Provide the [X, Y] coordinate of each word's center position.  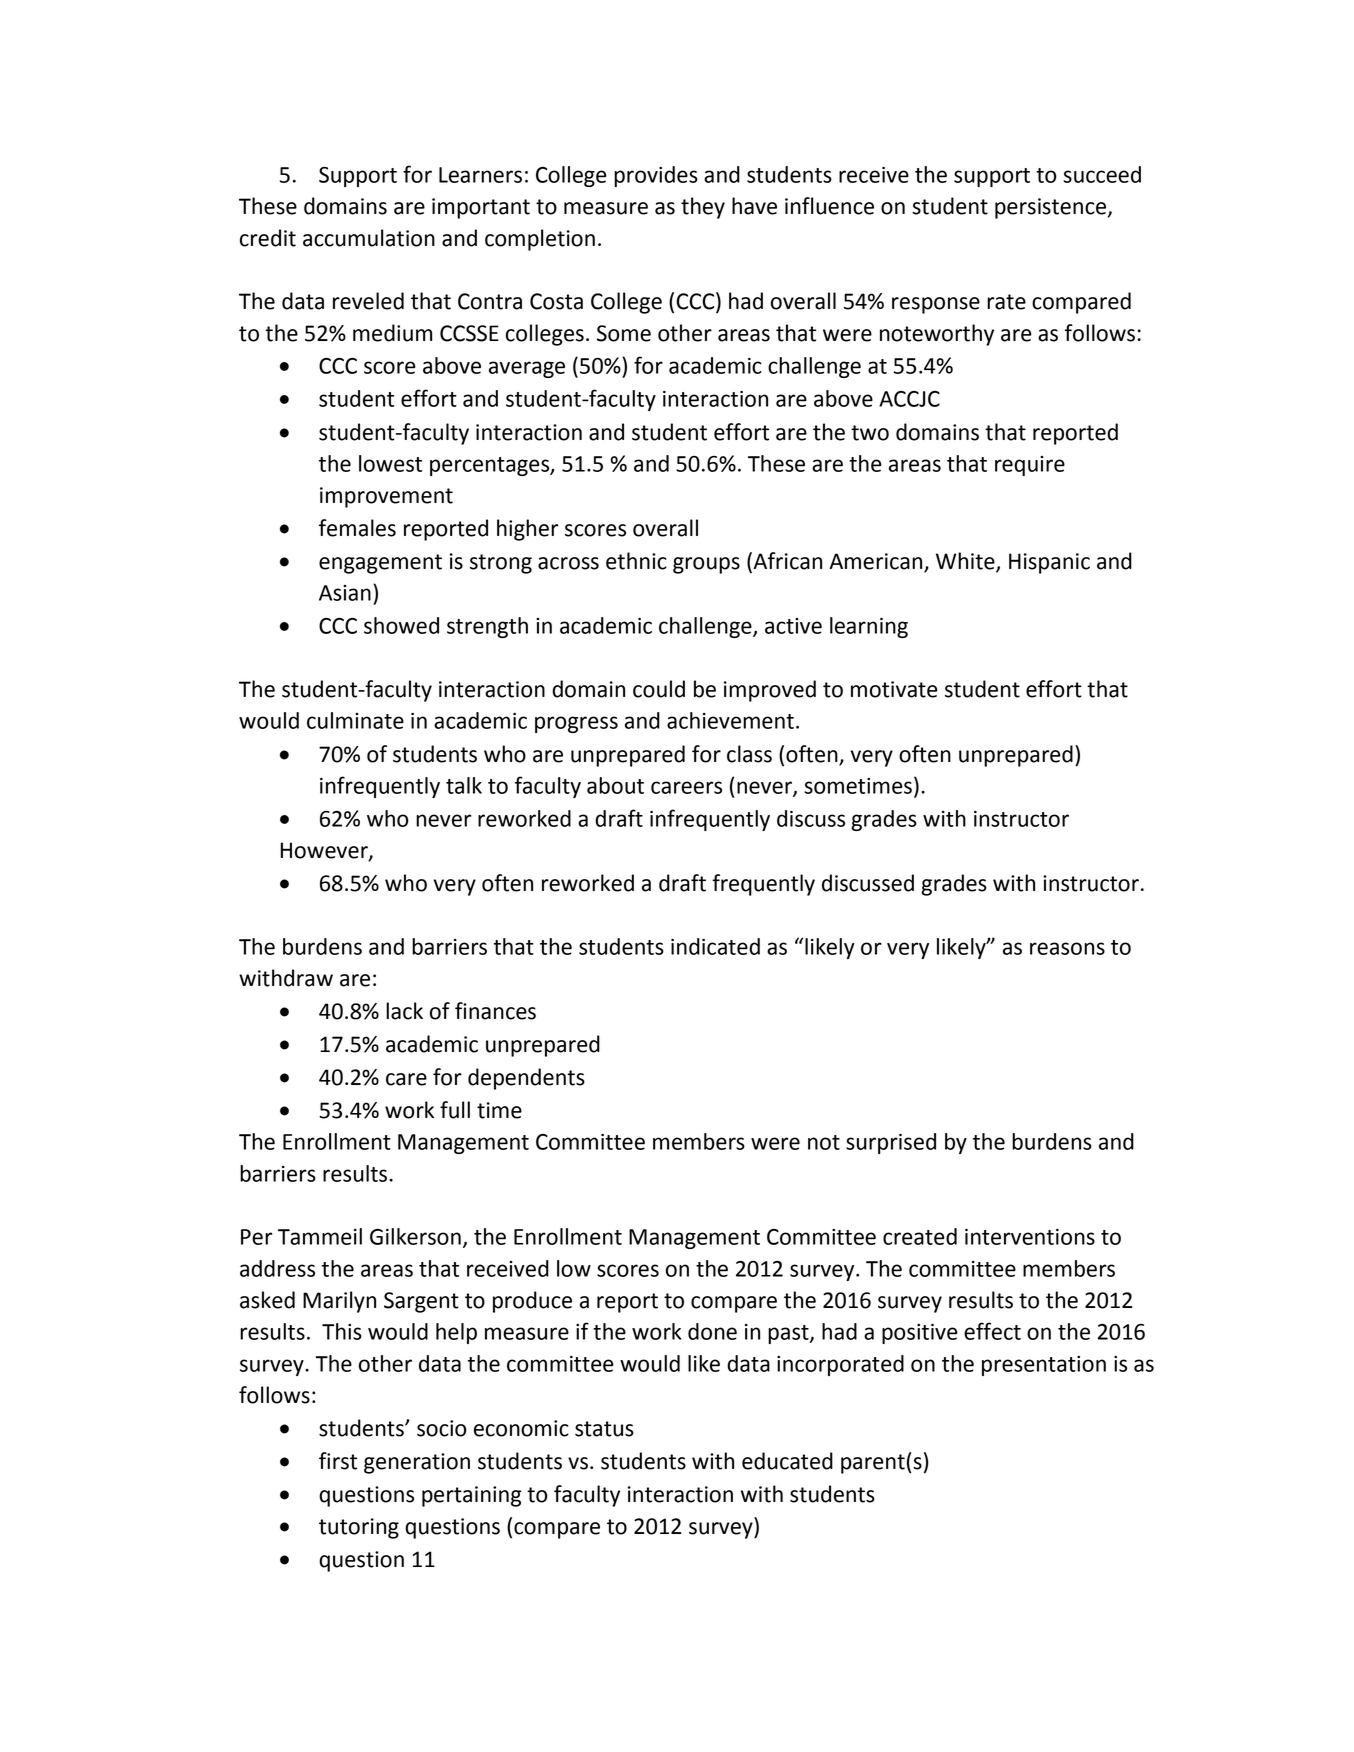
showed [401, 625]
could [659, 689]
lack [404, 1011]
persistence [1052, 208]
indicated [715, 946]
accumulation [369, 238]
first [338, 1461]
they [703, 208]
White [966, 562]
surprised [891, 1143]
